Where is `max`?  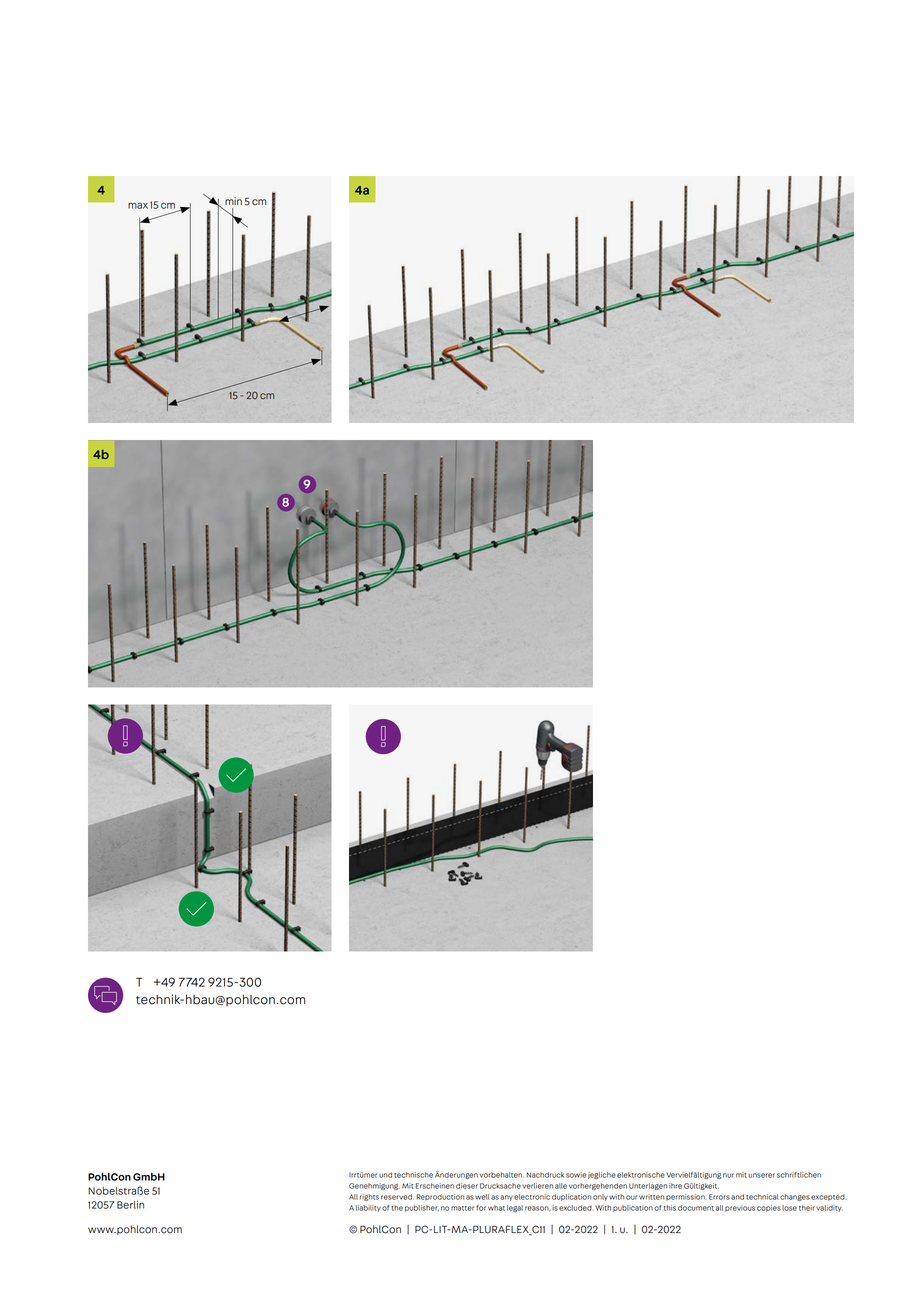 max is located at coordinates (138, 206).
